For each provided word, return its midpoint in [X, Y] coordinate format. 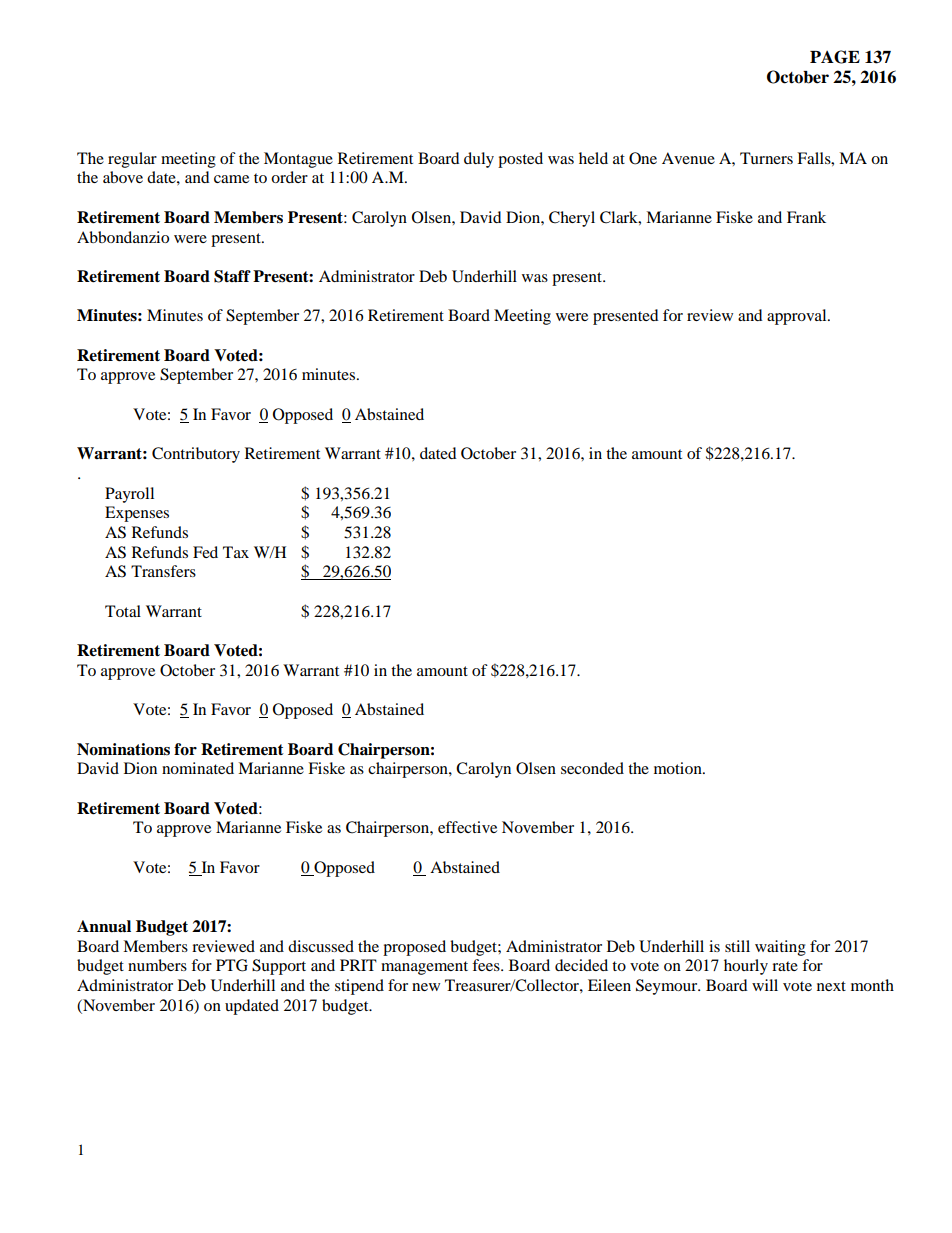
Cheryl [572, 219]
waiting [780, 948]
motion [679, 768]
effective [467, 827]
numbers [157, 965]
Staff [232, 276]
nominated [198, 768]
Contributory [196, 455]
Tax [236, 552]
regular [132, 160]
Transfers [163, 571]
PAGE [835, 57]
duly [479, 160]
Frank [806, 217]
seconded [592, 768]
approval [798, 317]
